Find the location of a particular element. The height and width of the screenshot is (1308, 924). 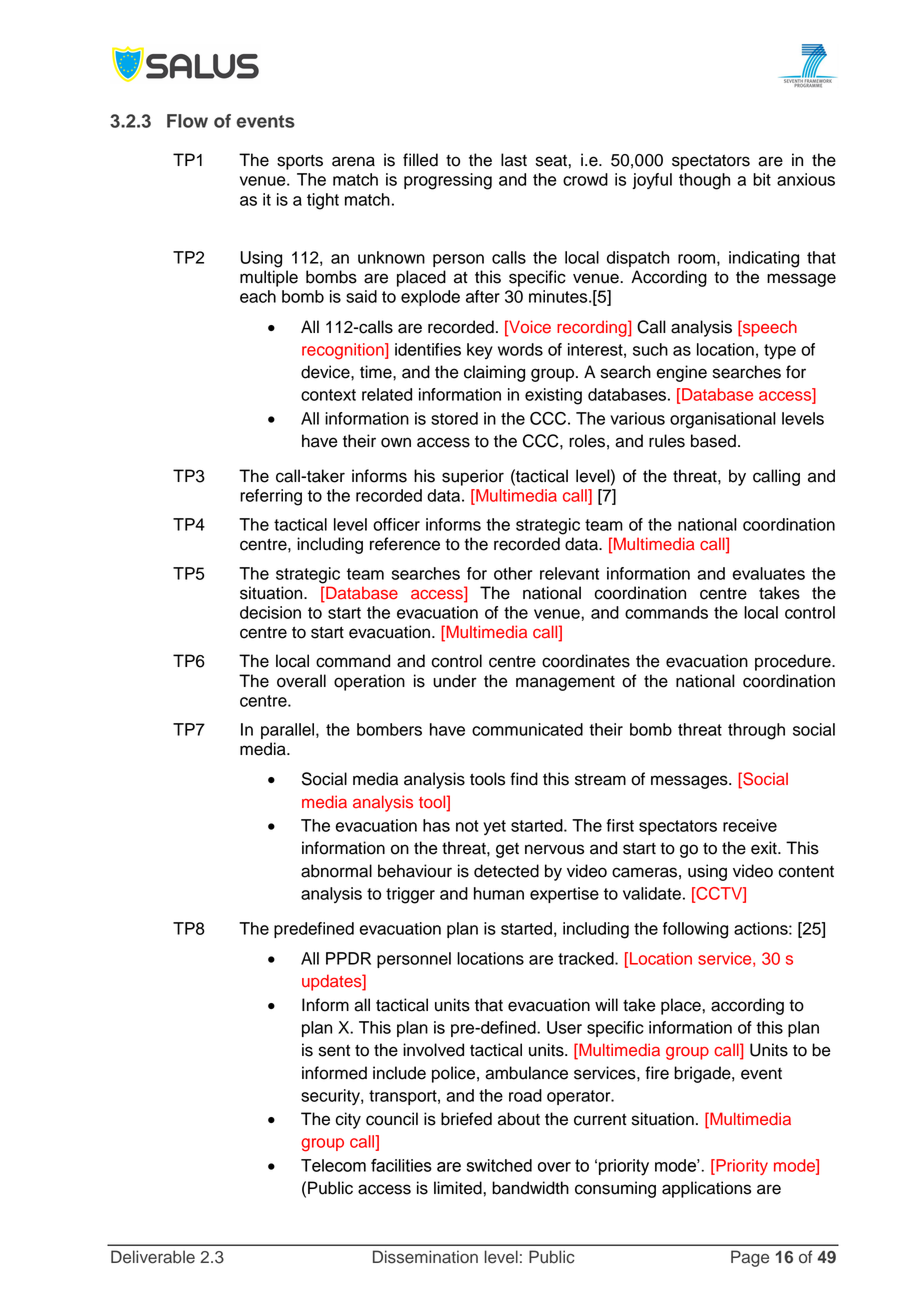

Deliverable is located at coordinates (153, 1257).
